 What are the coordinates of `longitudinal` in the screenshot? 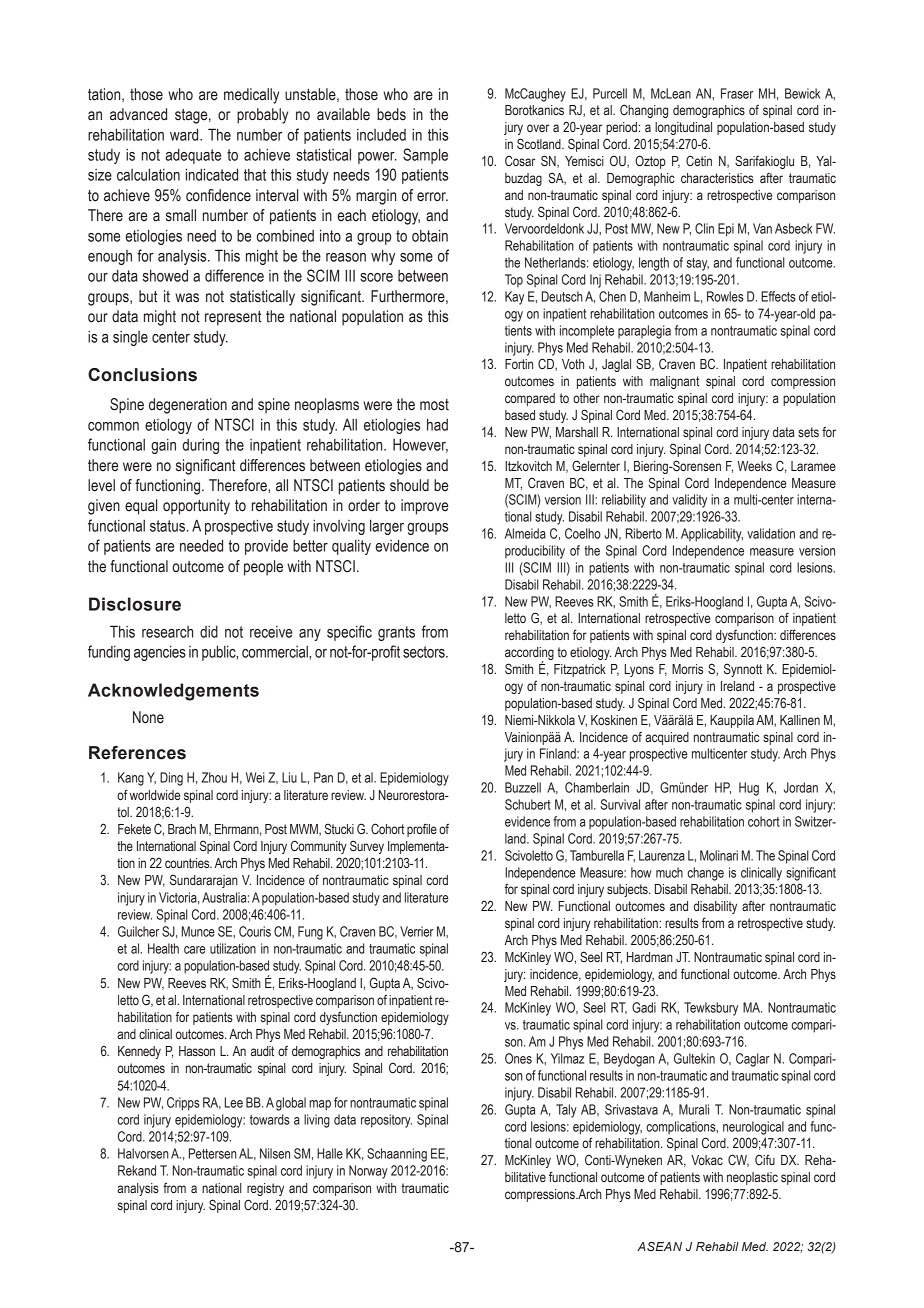 It's located at (683, 128).
